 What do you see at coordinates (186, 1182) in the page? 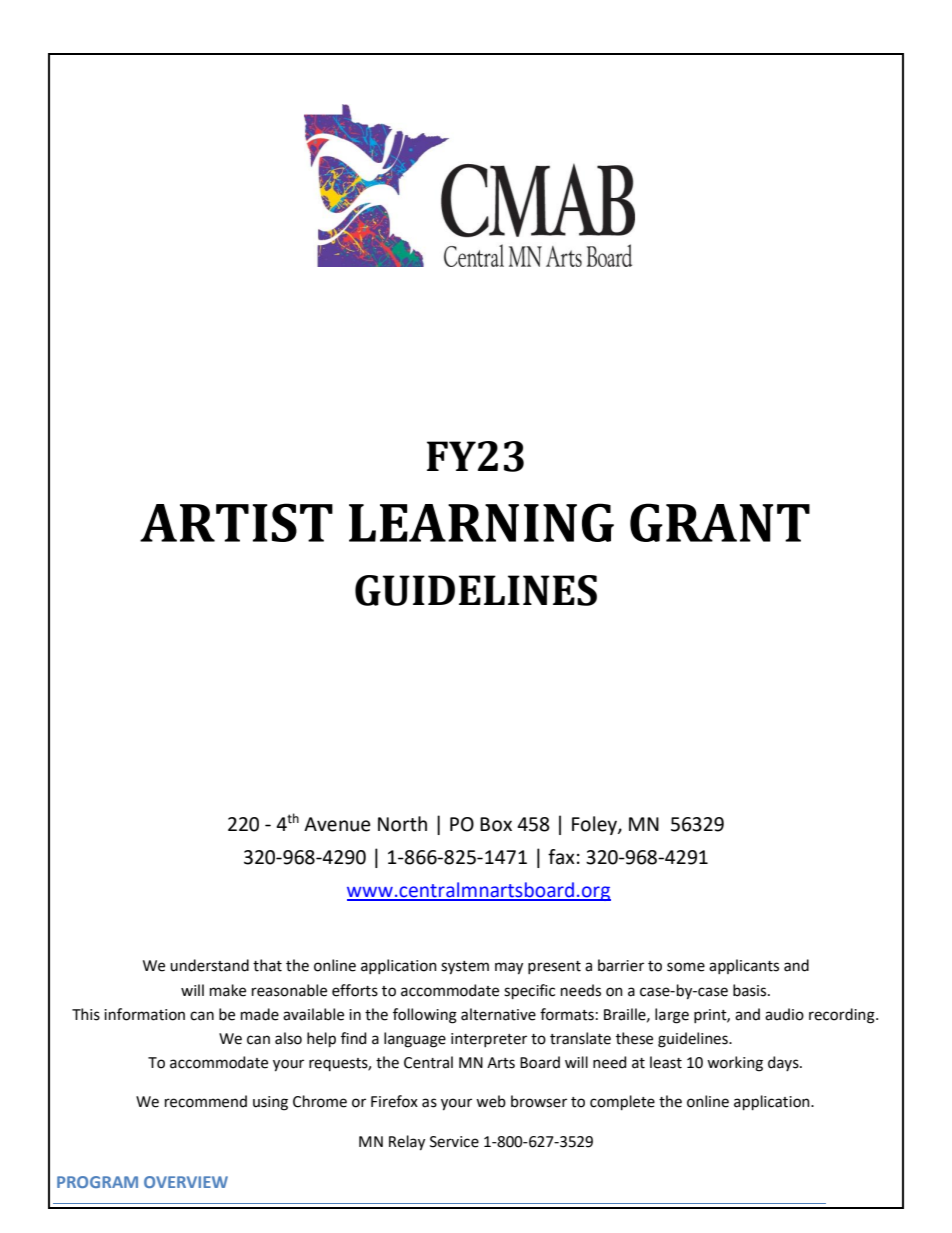
I see `OVERVIEW` at bounding box center [186, 1182].
